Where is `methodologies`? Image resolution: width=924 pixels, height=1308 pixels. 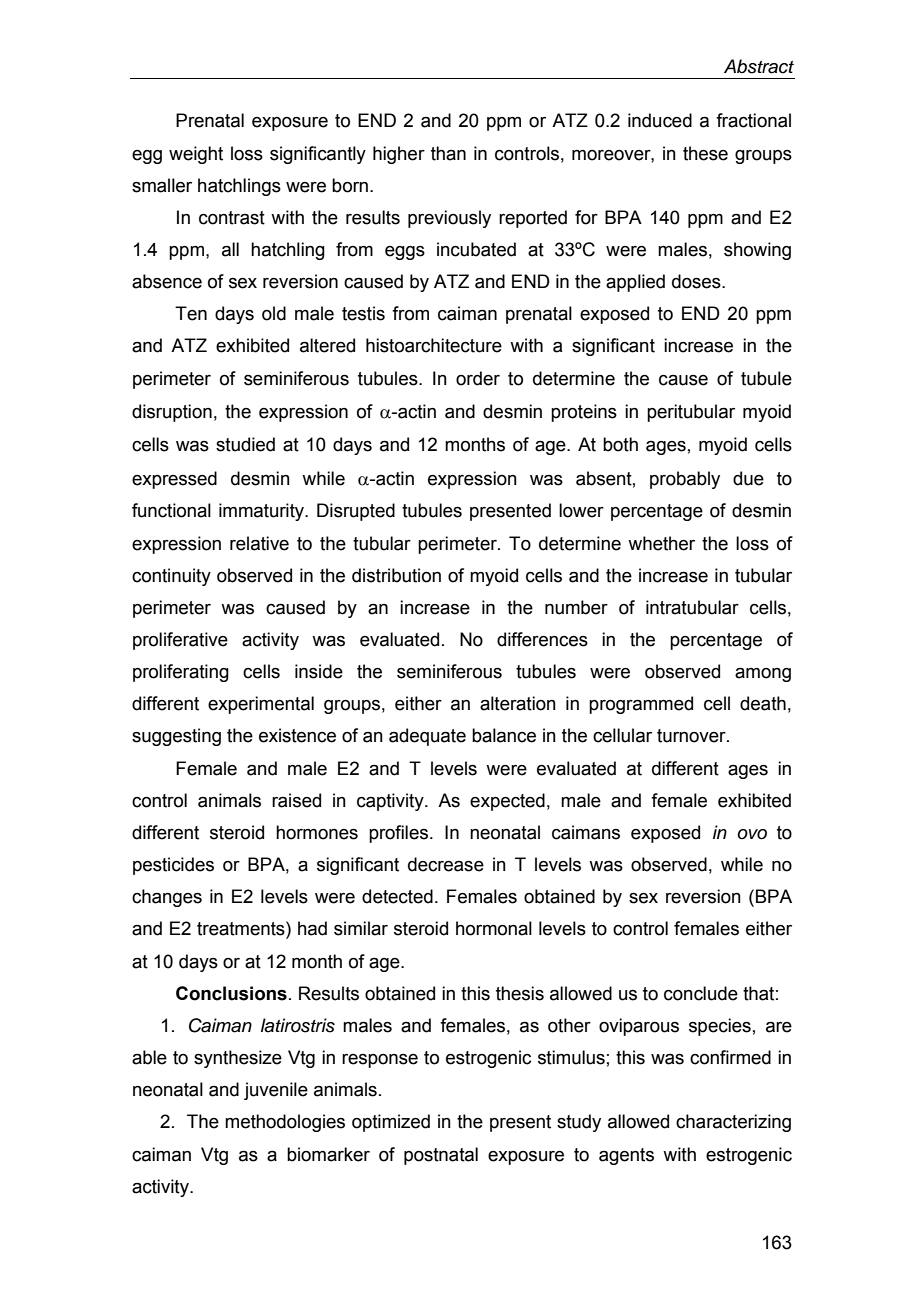 methodologies is located at coordinates (285, 1123).
